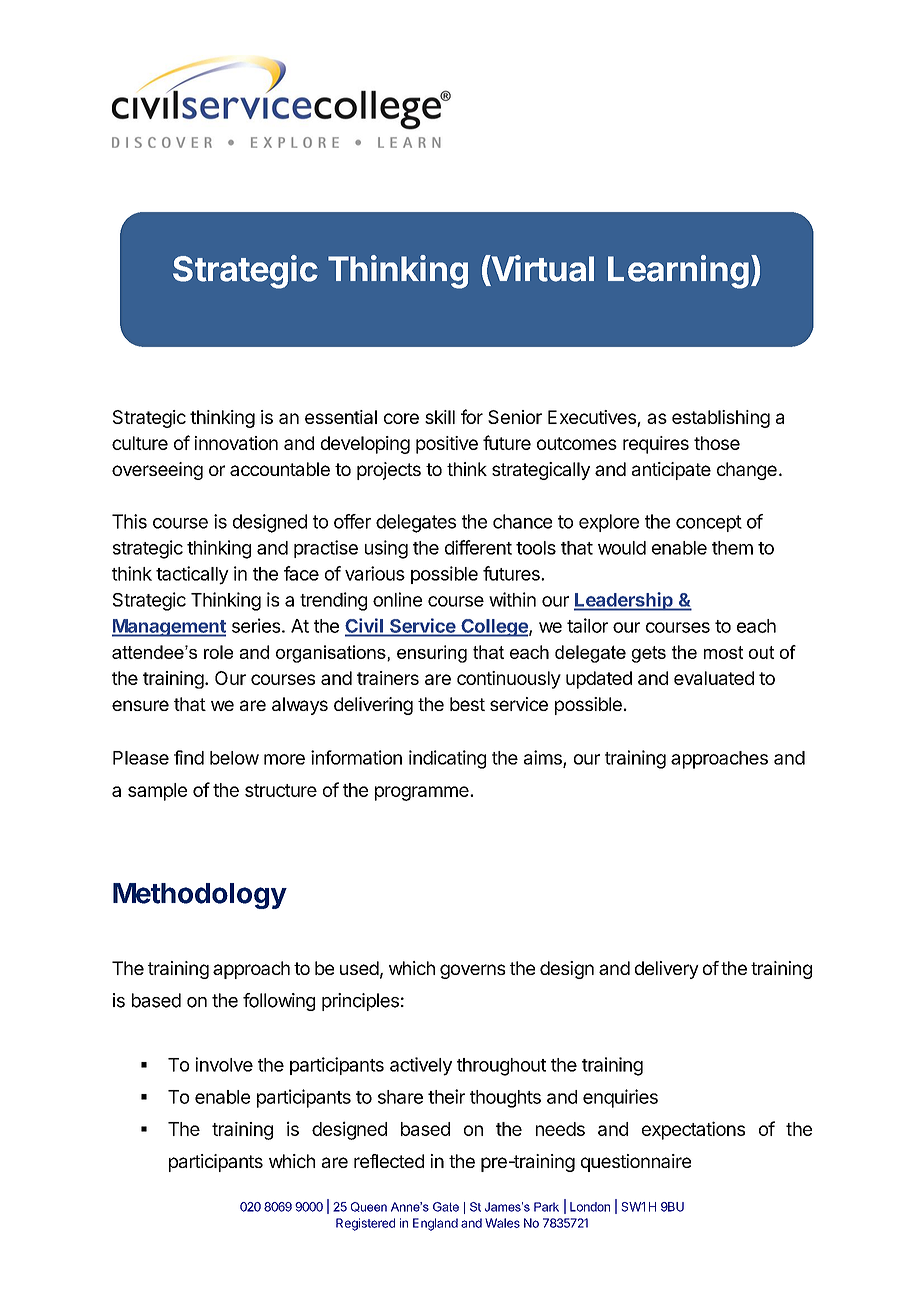  Describe the element at coordinates (447, 759) in the screenshot. I see `indicating` at that location.
